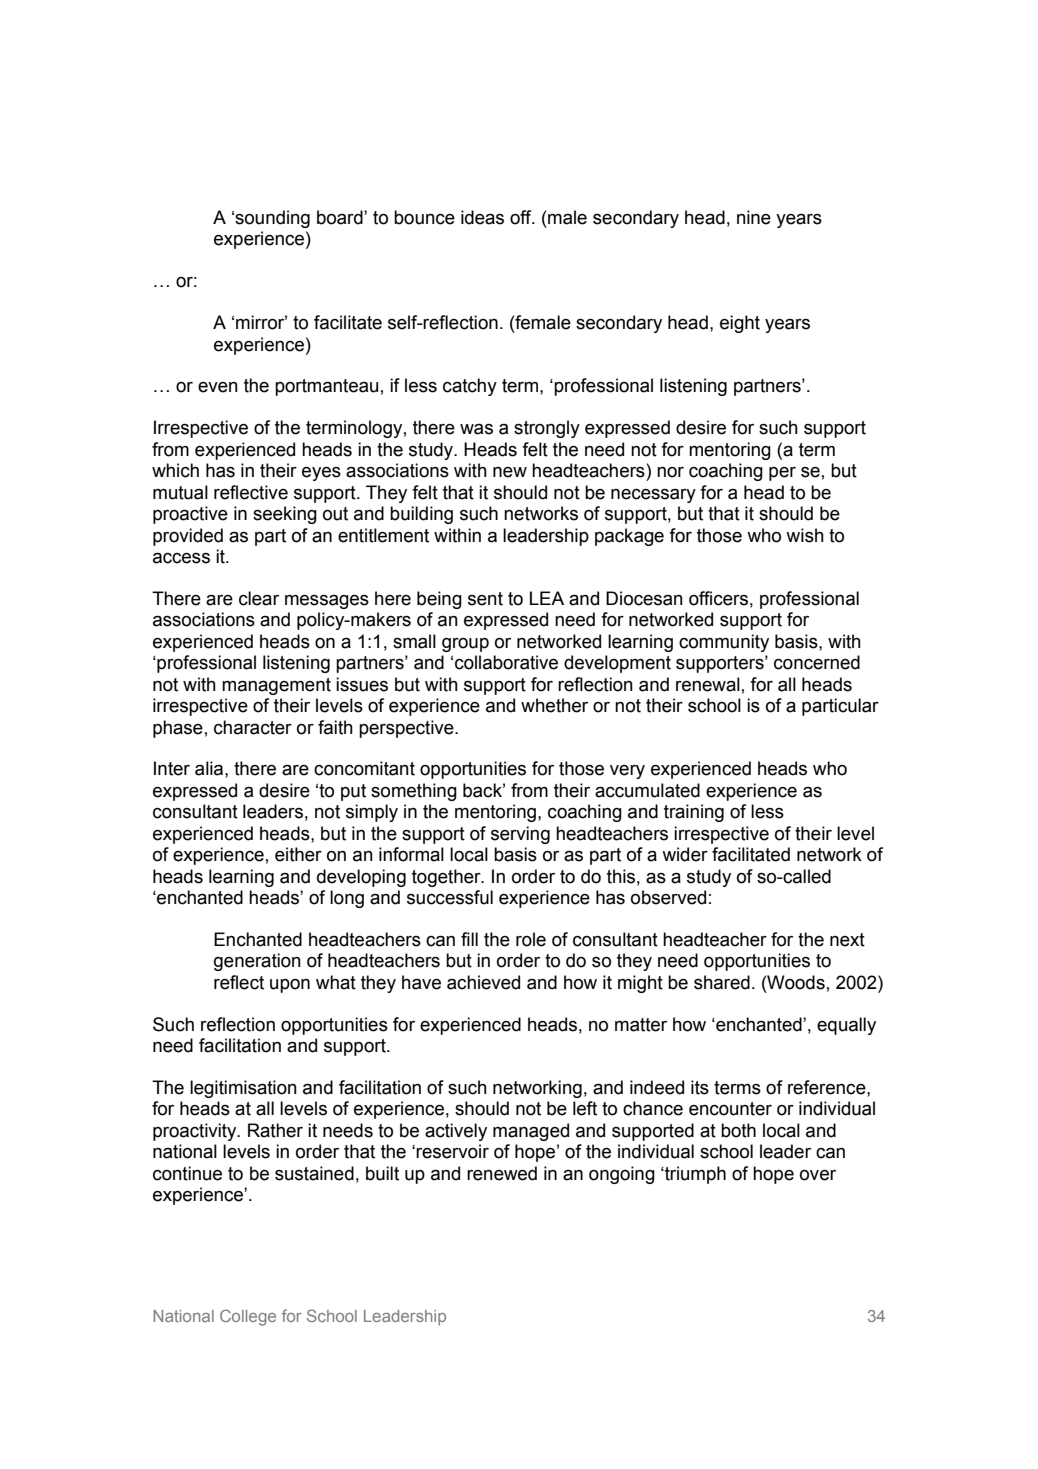 The image size is (1038, 1469). I want to click on ideas, so click(482, 217).
